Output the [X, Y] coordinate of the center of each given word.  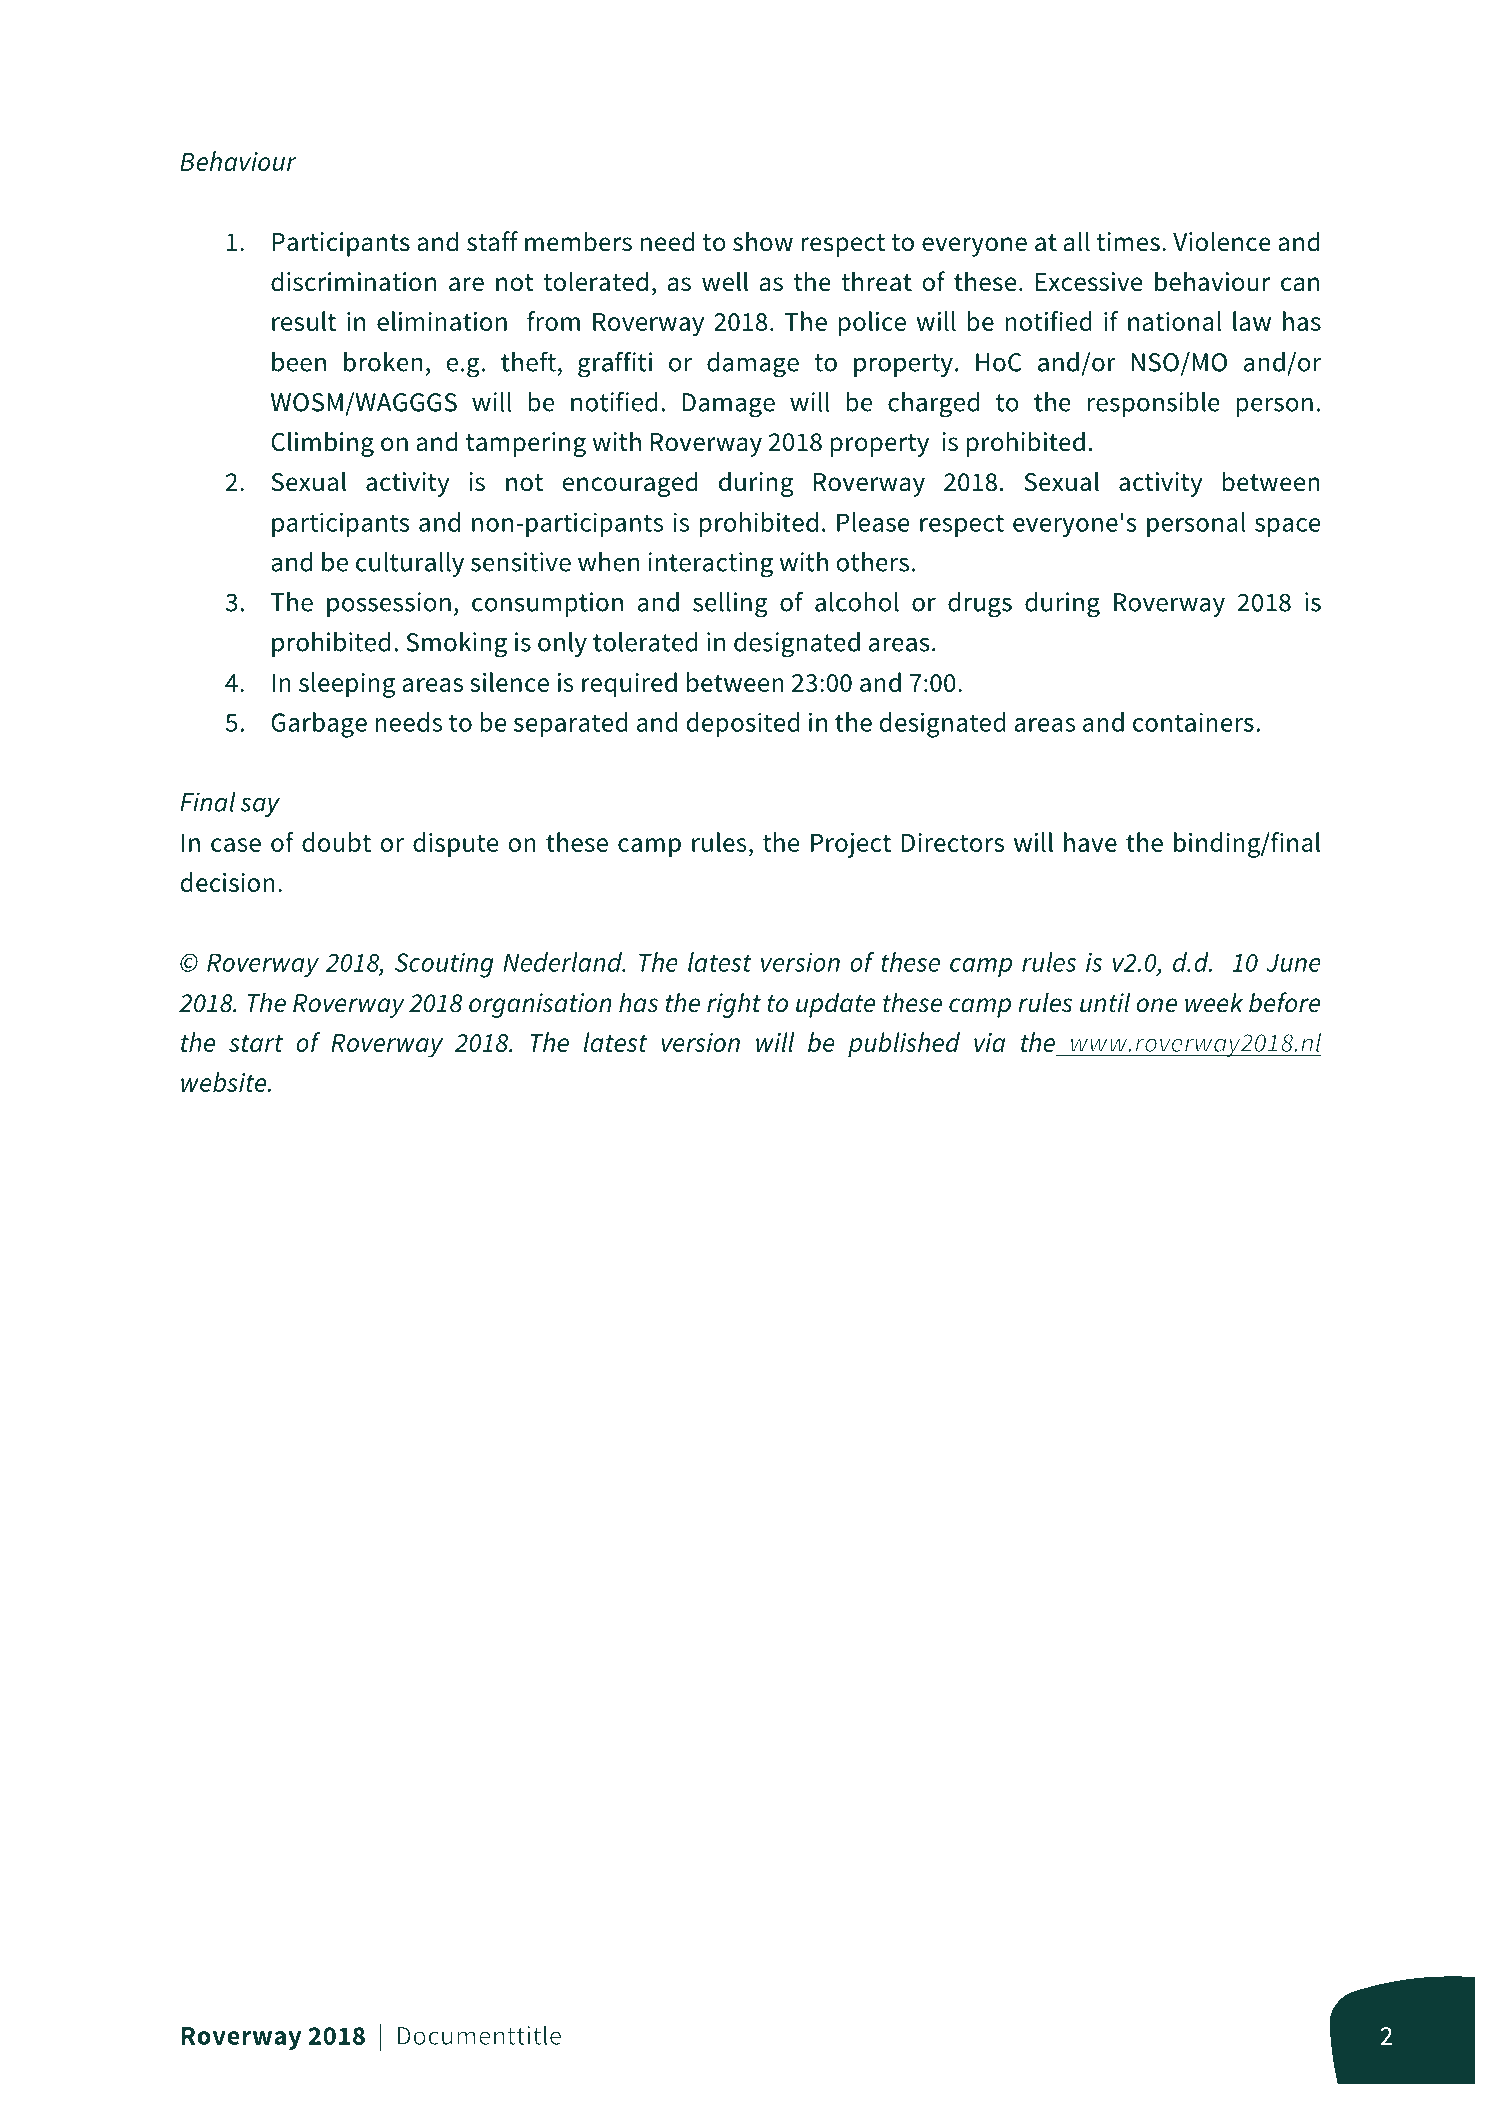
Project [851, 845]
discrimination [353, 281]
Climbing [322, 444]
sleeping [347, 685]
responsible [1154, 404]
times [1128, 242]
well [725, 281]
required [629, 685]
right [734, 1005]
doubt [336, 842]
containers [1193, 722]
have [1090, 842]
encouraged [630, 484]
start [256, 1043]
